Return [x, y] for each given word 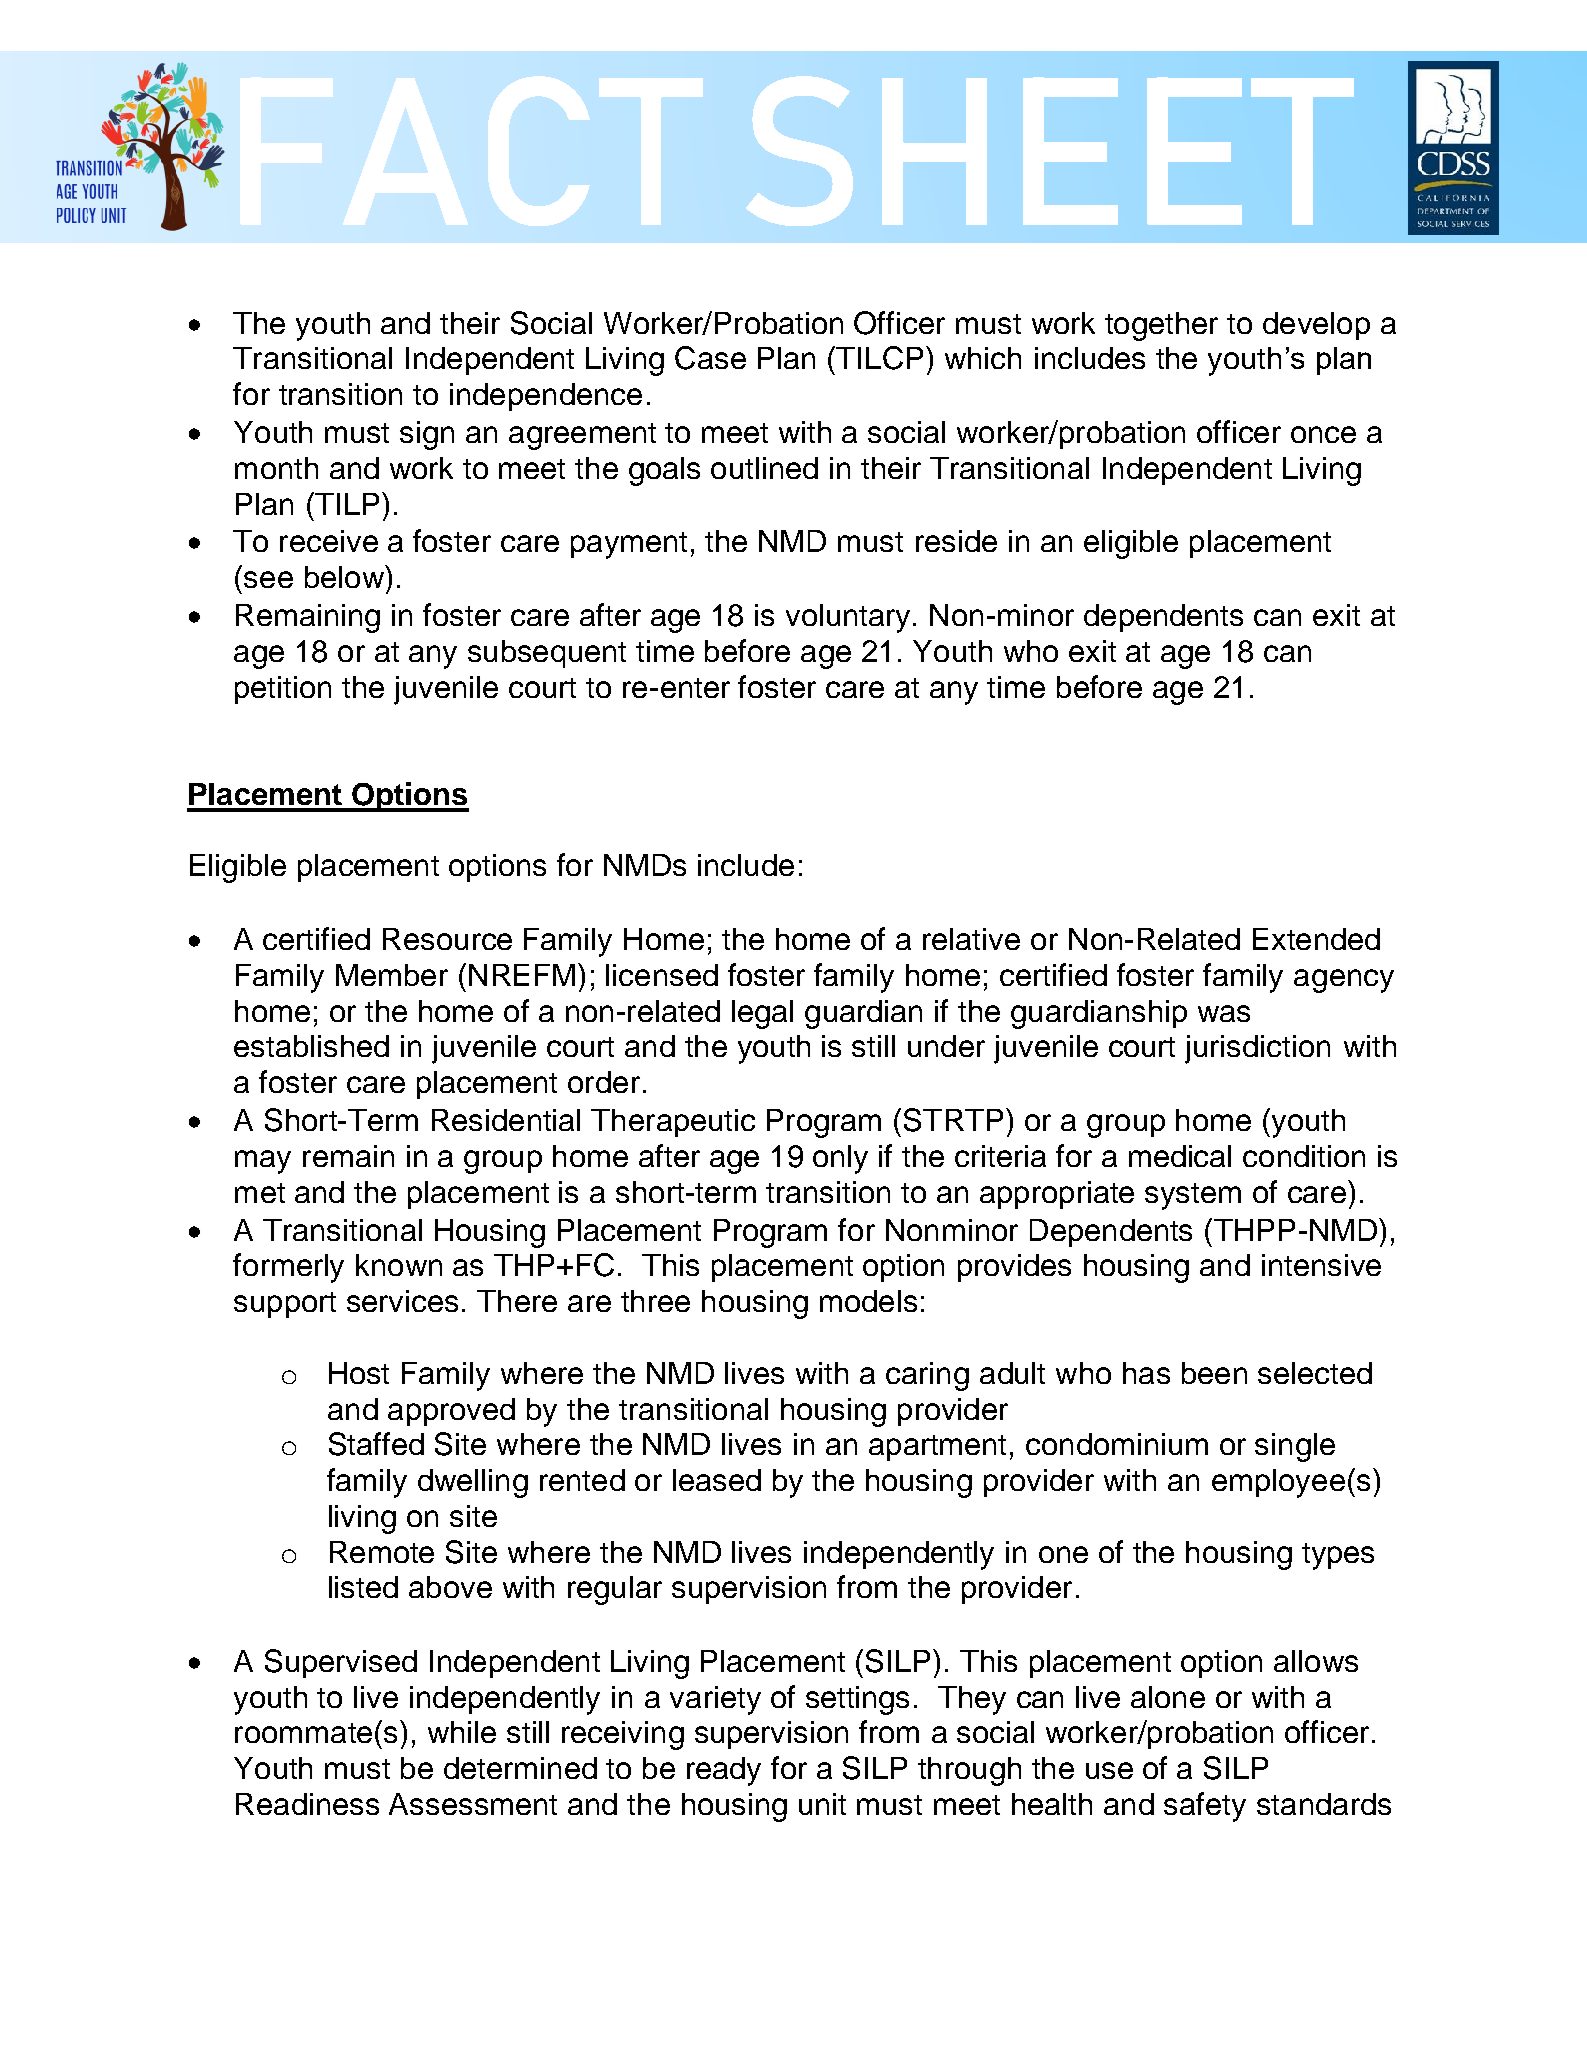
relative [971, 939]
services [402, 1301]
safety [1205, 1807]
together [1161, 326]
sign [427, 435]
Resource [447, 939]
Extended [1316, 939]
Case [710, 358]
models [868, 1301]
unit [822, 1804]
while [462, 1732]
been [1214, 1373]
